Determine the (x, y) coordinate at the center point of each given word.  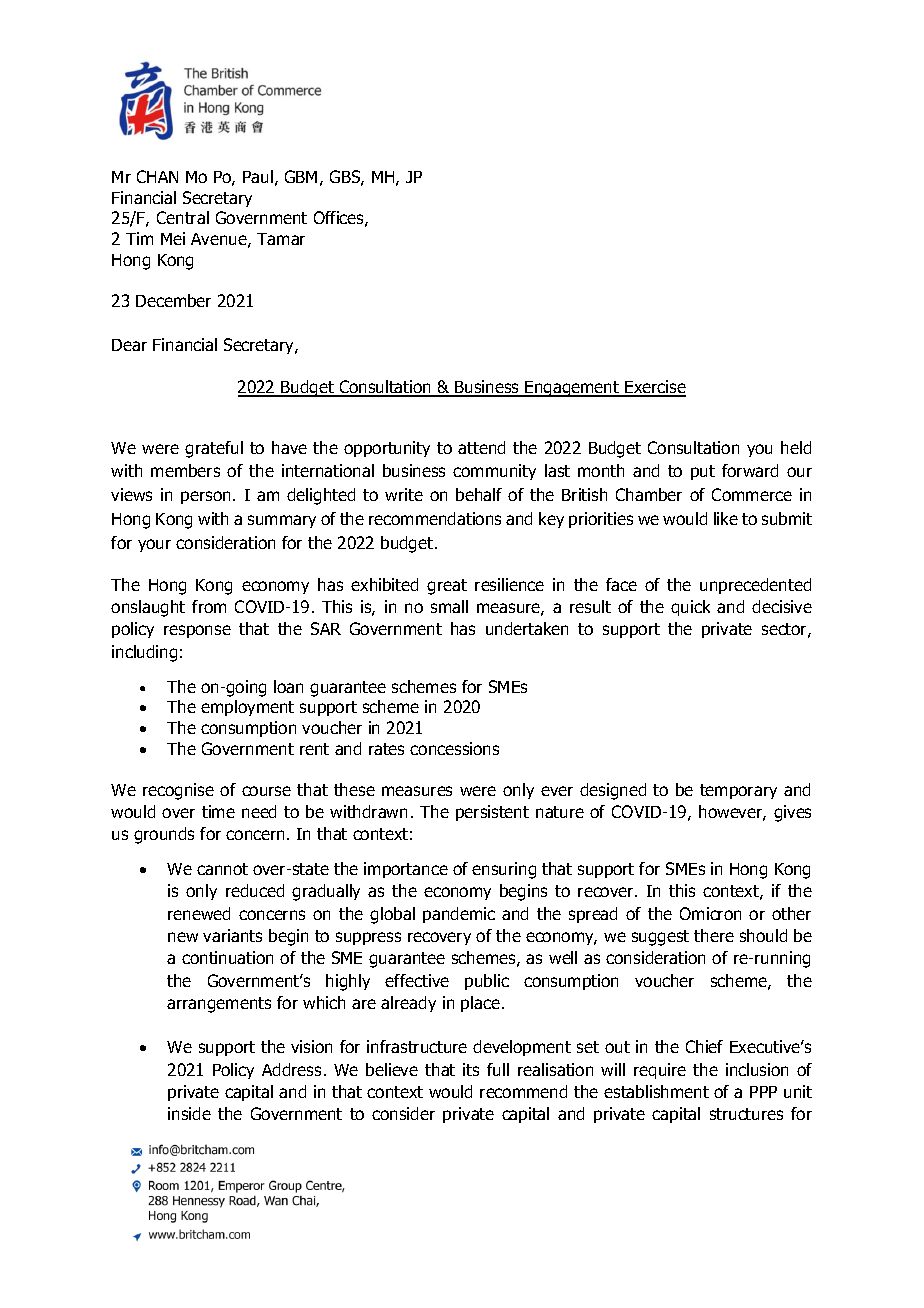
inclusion (757, 1069)
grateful (214, 449)
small (449, 606)
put (703, 472)
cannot (222, 869)
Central (183, 217)
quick (690, 608)
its (471, 1069)
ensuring (504, 870)
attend (481, 447)
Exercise (654, 388)
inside (189, 1113)
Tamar (281, 239)
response (197, 631)
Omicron (710, 913)
